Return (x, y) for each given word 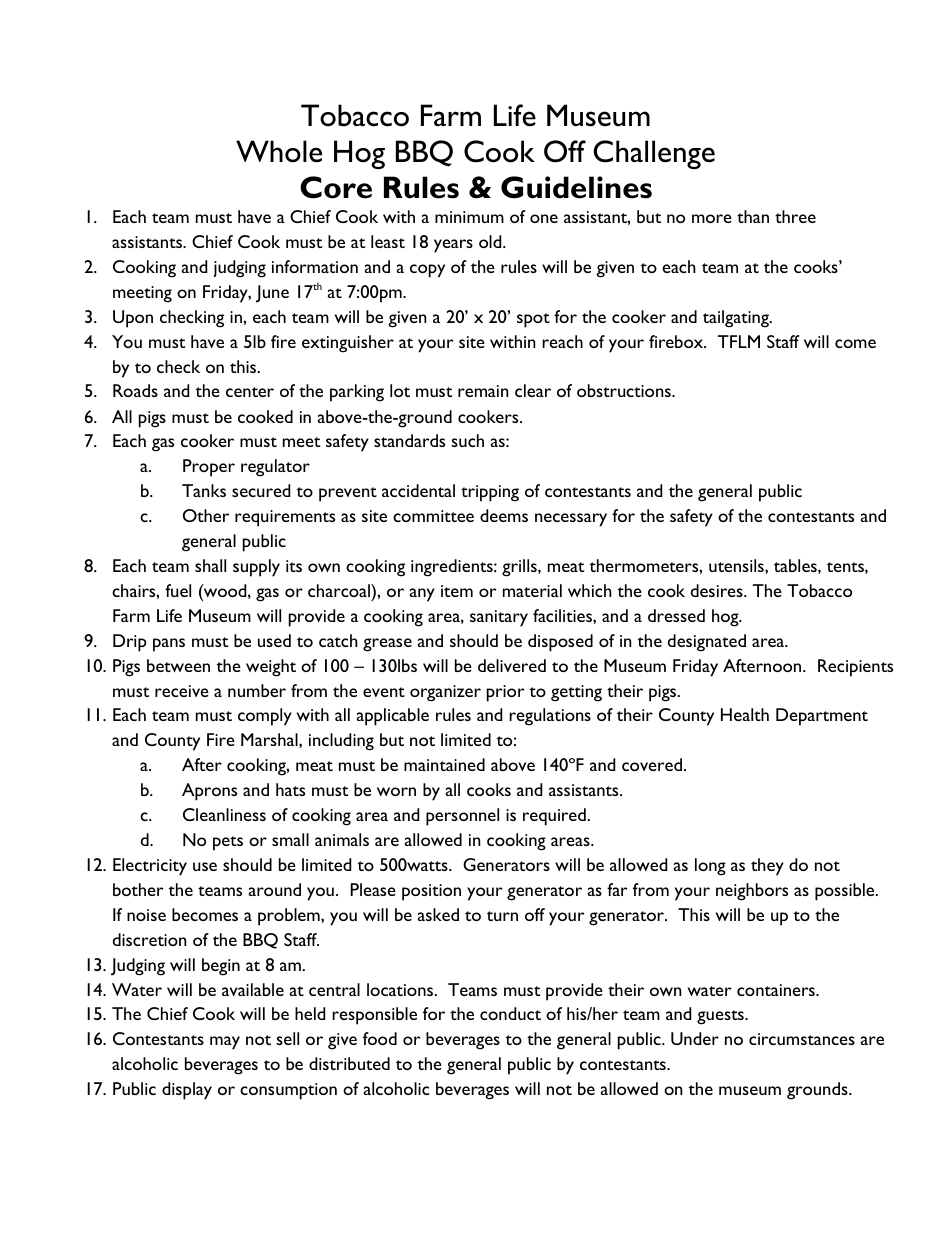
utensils (737, 565)
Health (745, 714)
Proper (209, 468)
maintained (444, 764)
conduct (510, 1013)
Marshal (270, 739)
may (225, 1043)
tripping (490, 493)
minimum (469, 217)
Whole (279, 151)
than (753, 216)
